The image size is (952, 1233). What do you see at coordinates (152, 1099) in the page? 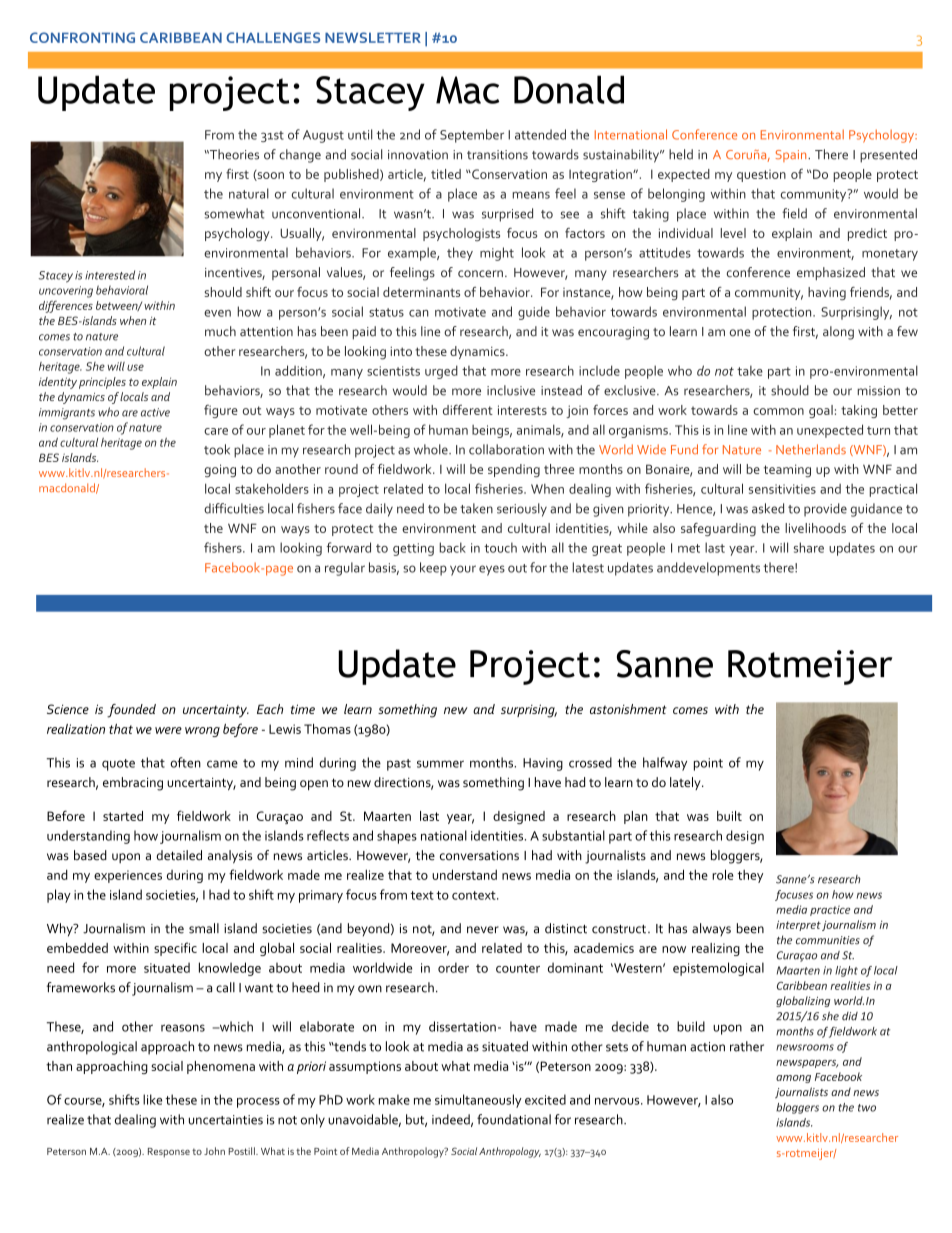
I see `like` at bounding box center [152, 1099].
